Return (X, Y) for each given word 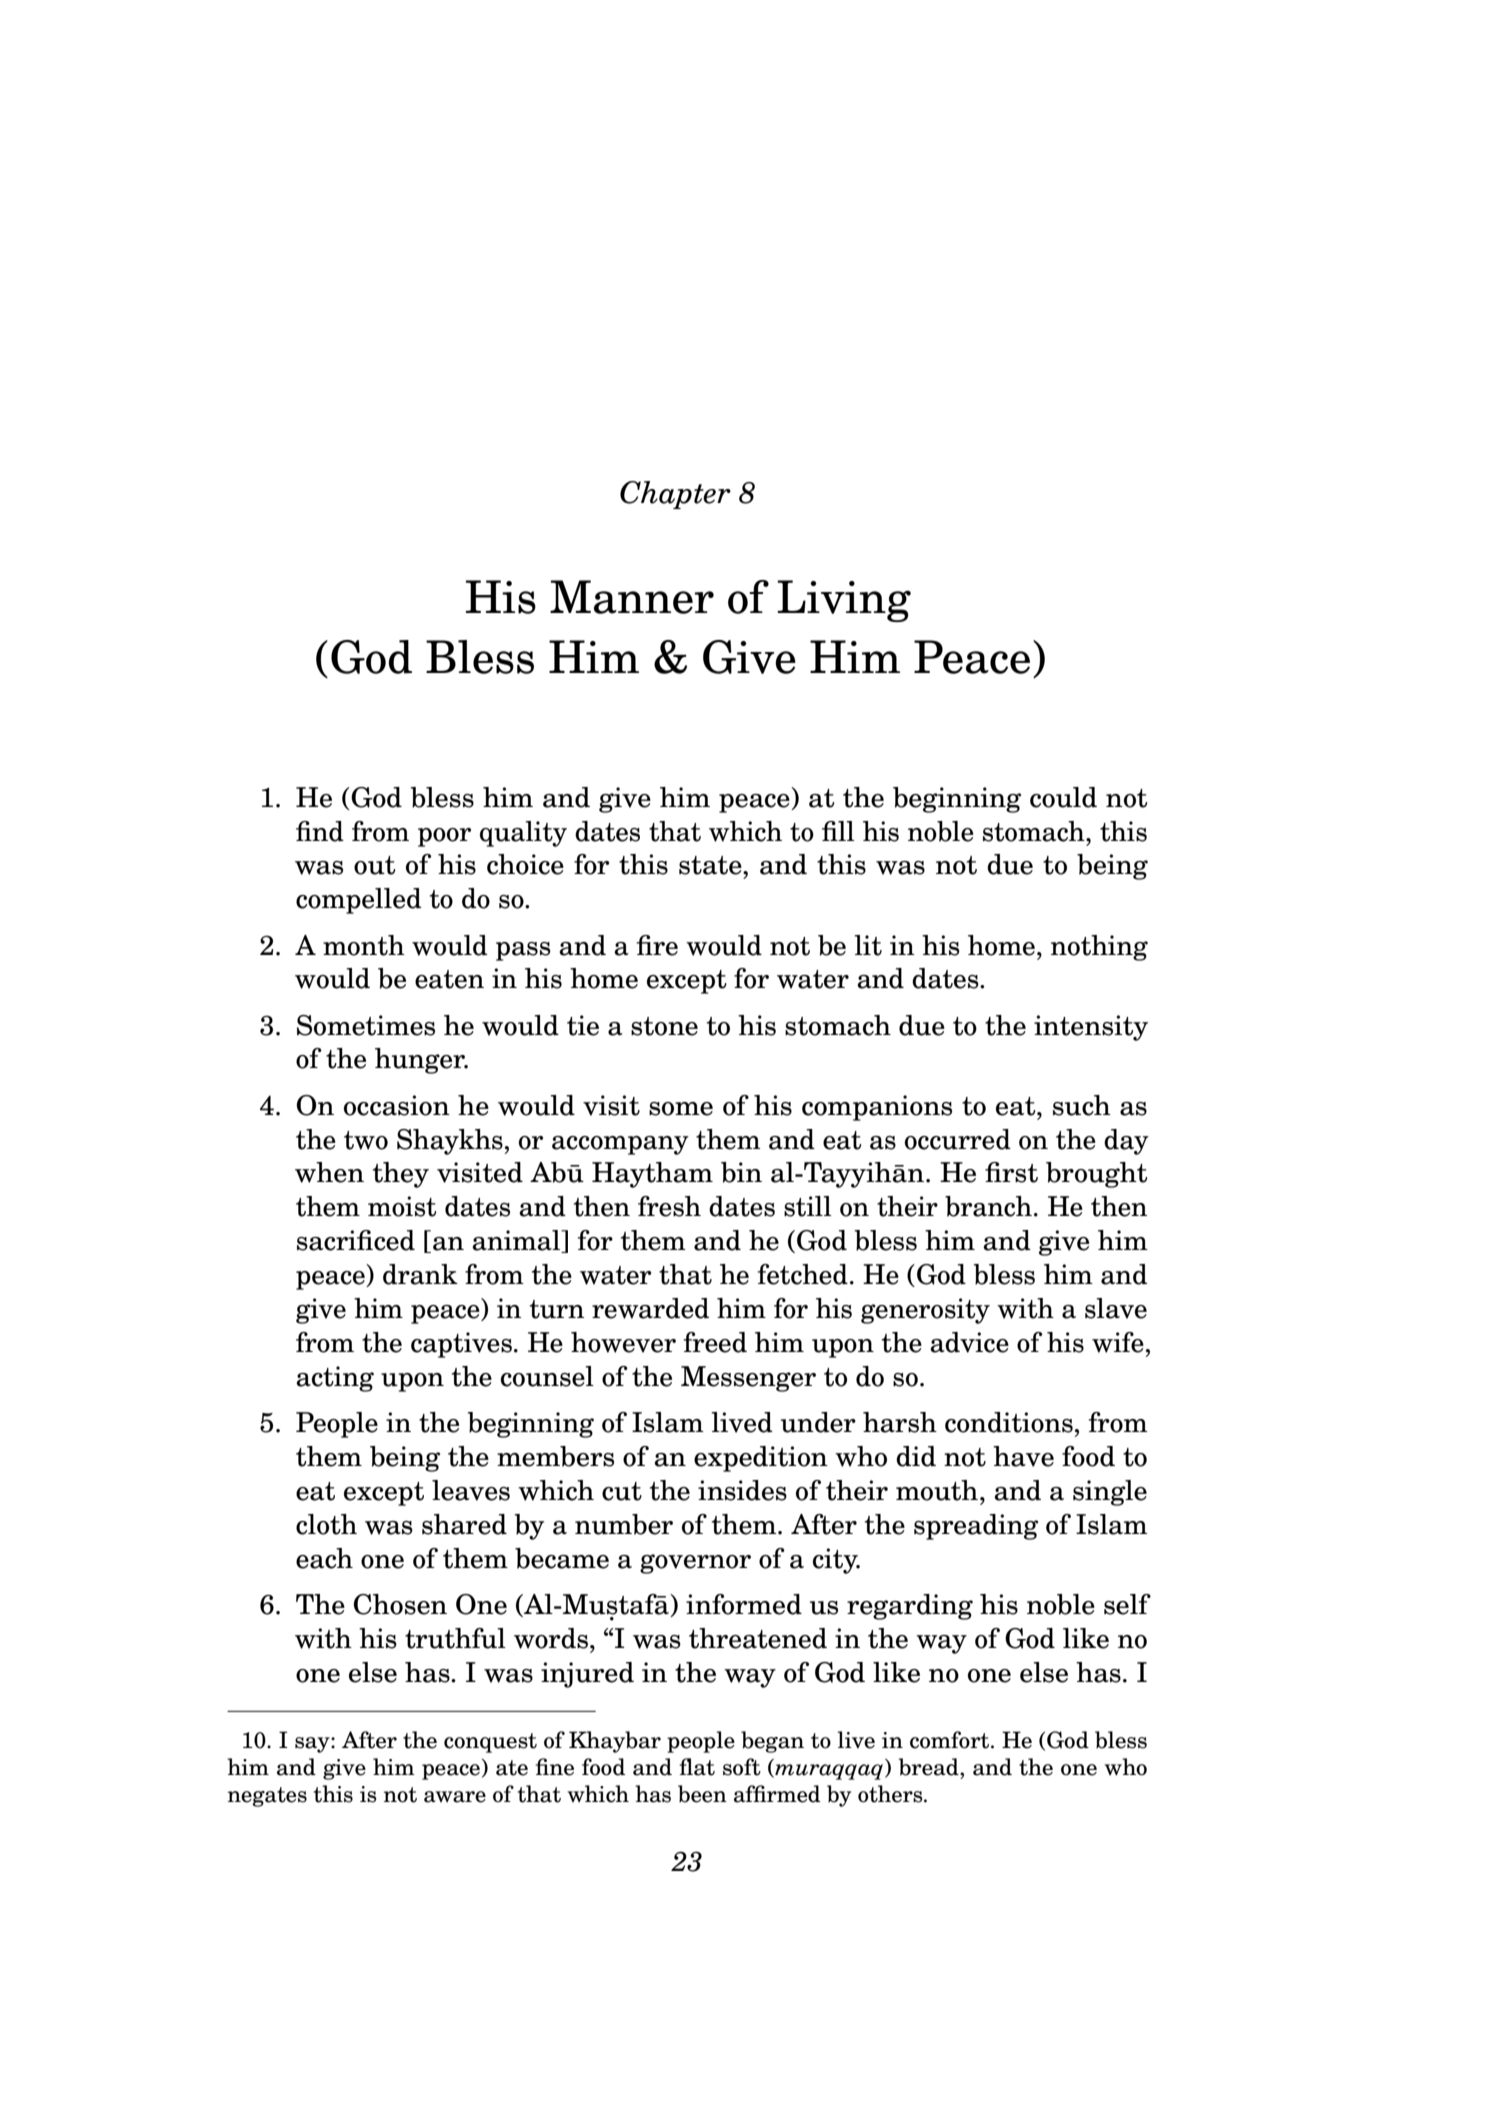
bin (741, 1172)
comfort (951, 1740)
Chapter (675, 495)
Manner (632, 597)
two (366, 1140)
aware (455, 1797)
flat (697, 1767)
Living (844, 601)
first (1011, 1172)
